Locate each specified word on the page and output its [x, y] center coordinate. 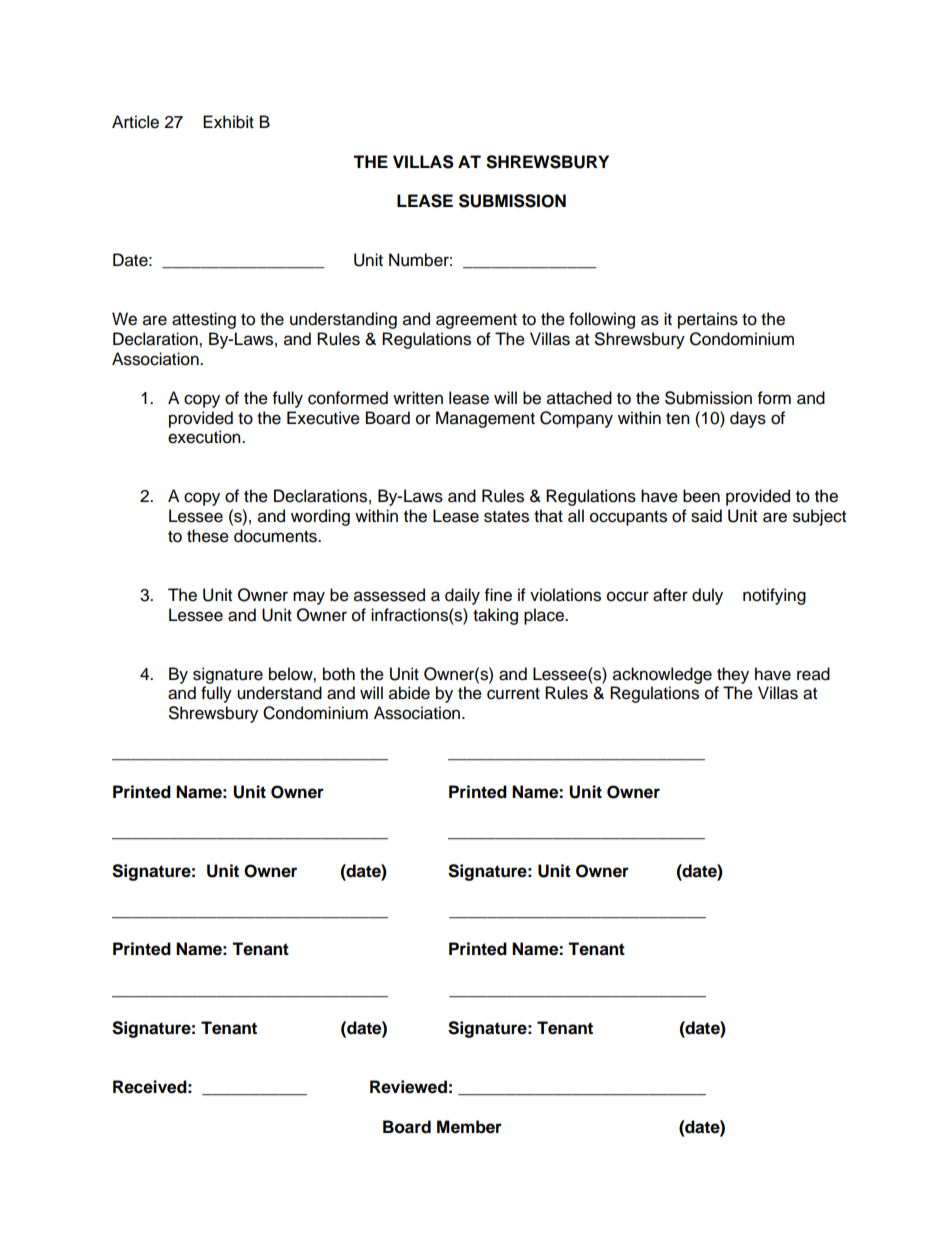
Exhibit [228, 122]
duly [707, 596]
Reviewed [408, 1087]
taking [495, 616]
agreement [476, 321]
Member [469, 1127]
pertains [708, 320]
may [309, 598]
